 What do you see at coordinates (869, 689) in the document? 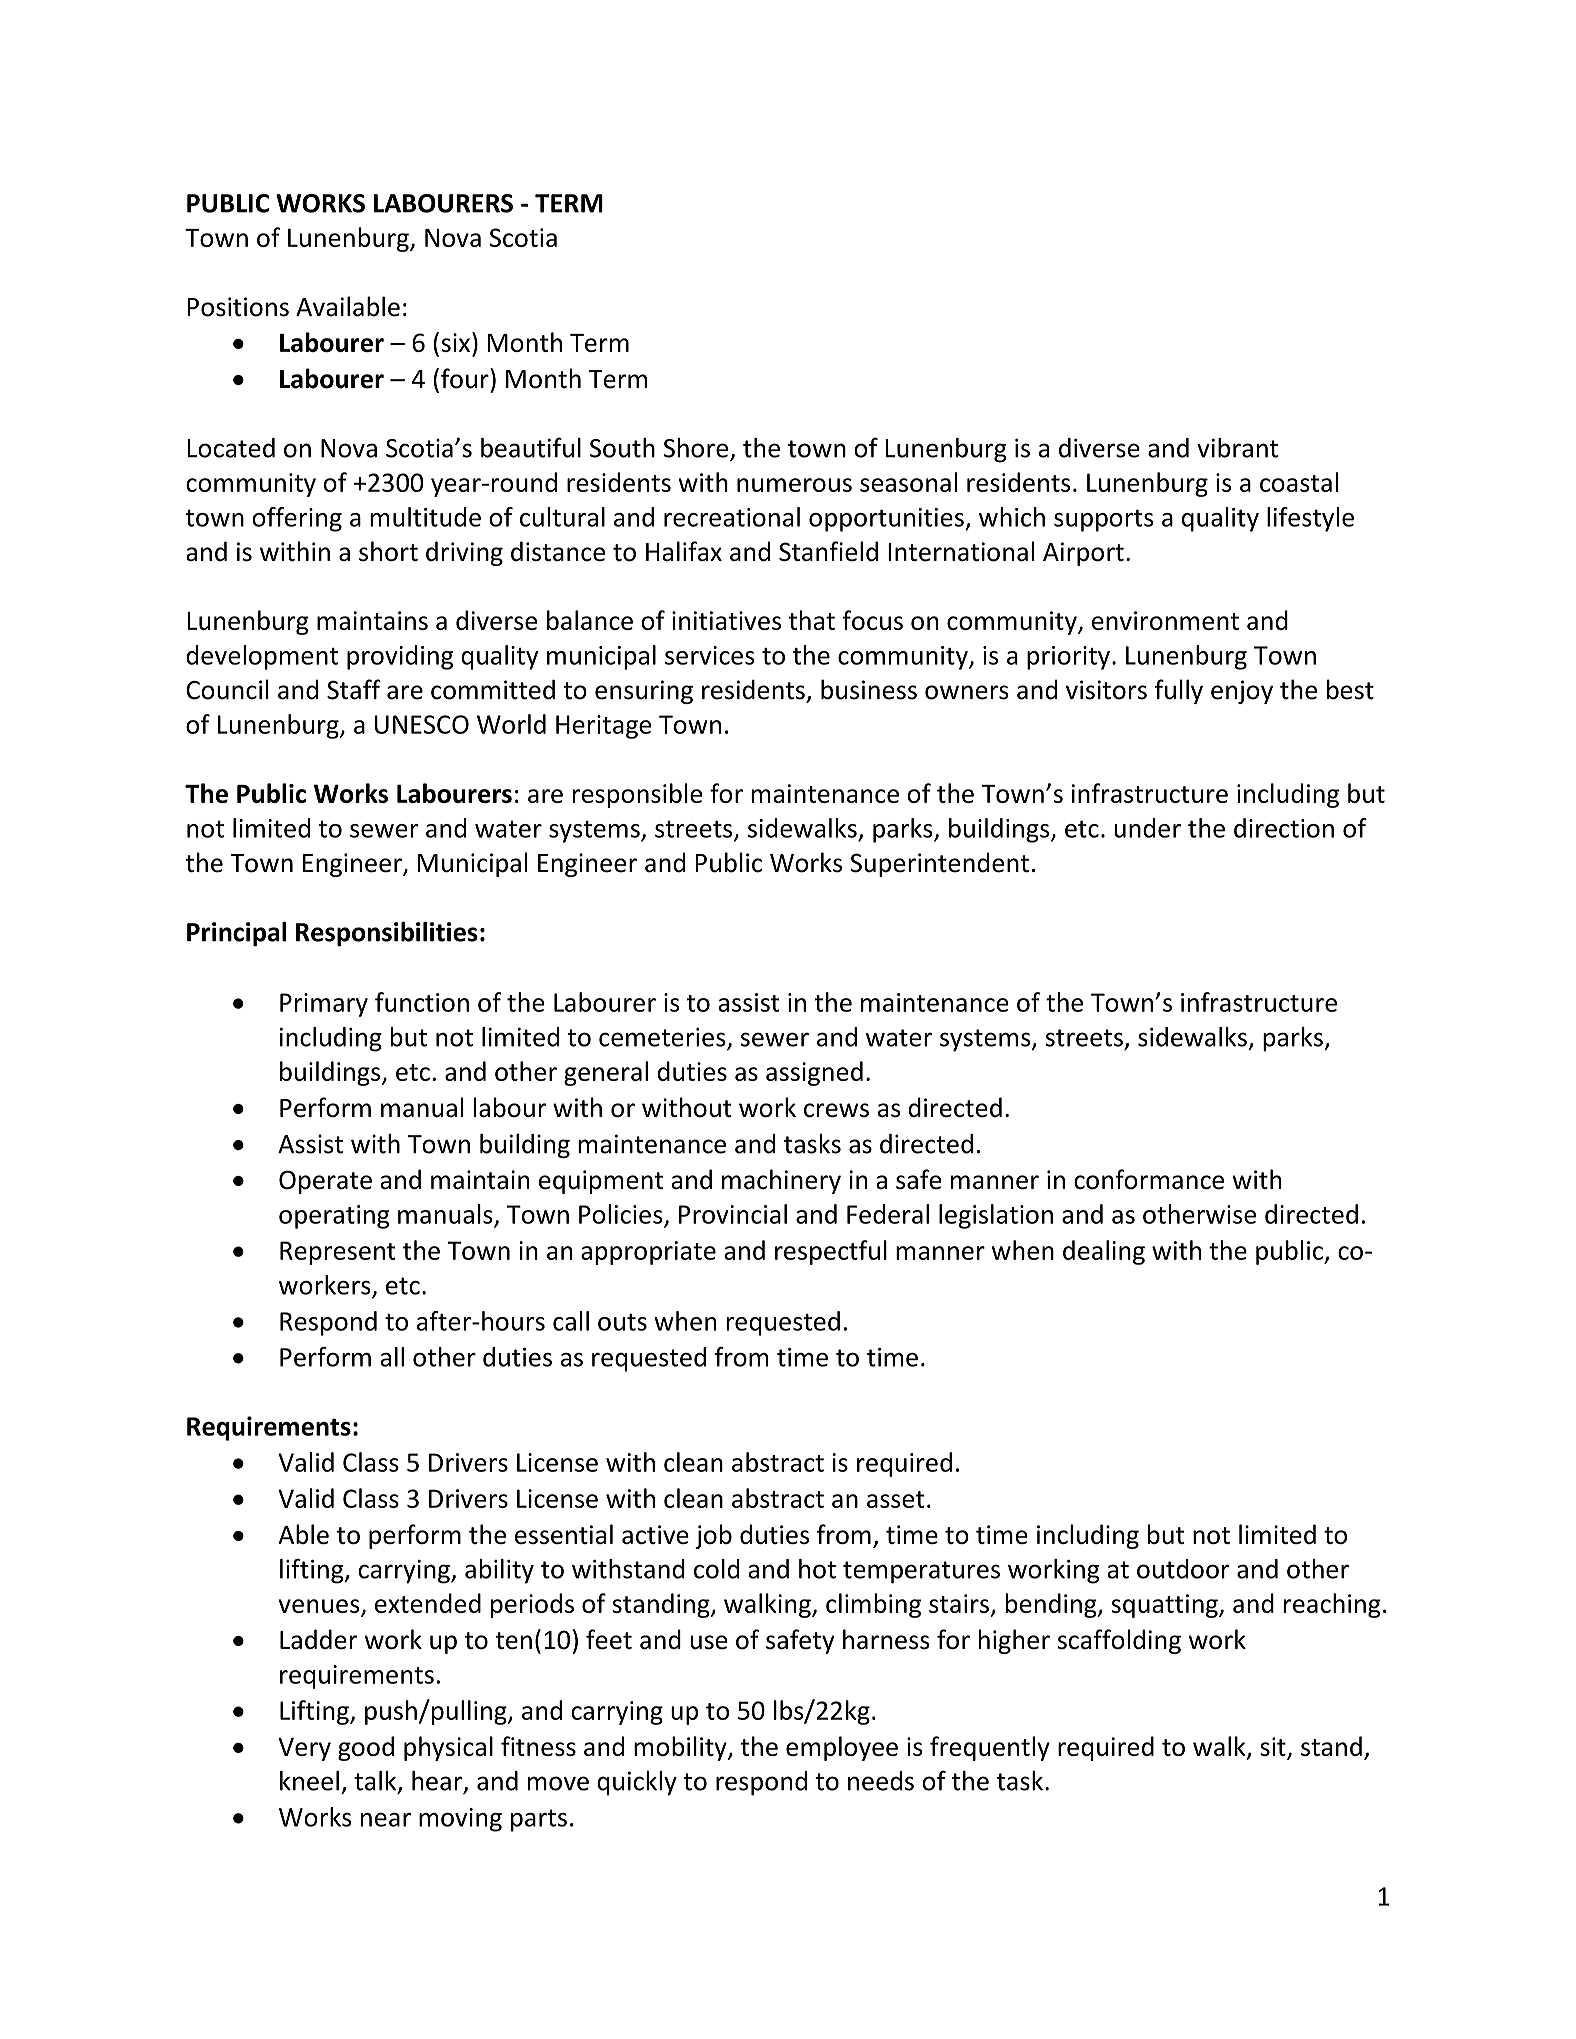
I see `business` at bounding box center [869, 689].
